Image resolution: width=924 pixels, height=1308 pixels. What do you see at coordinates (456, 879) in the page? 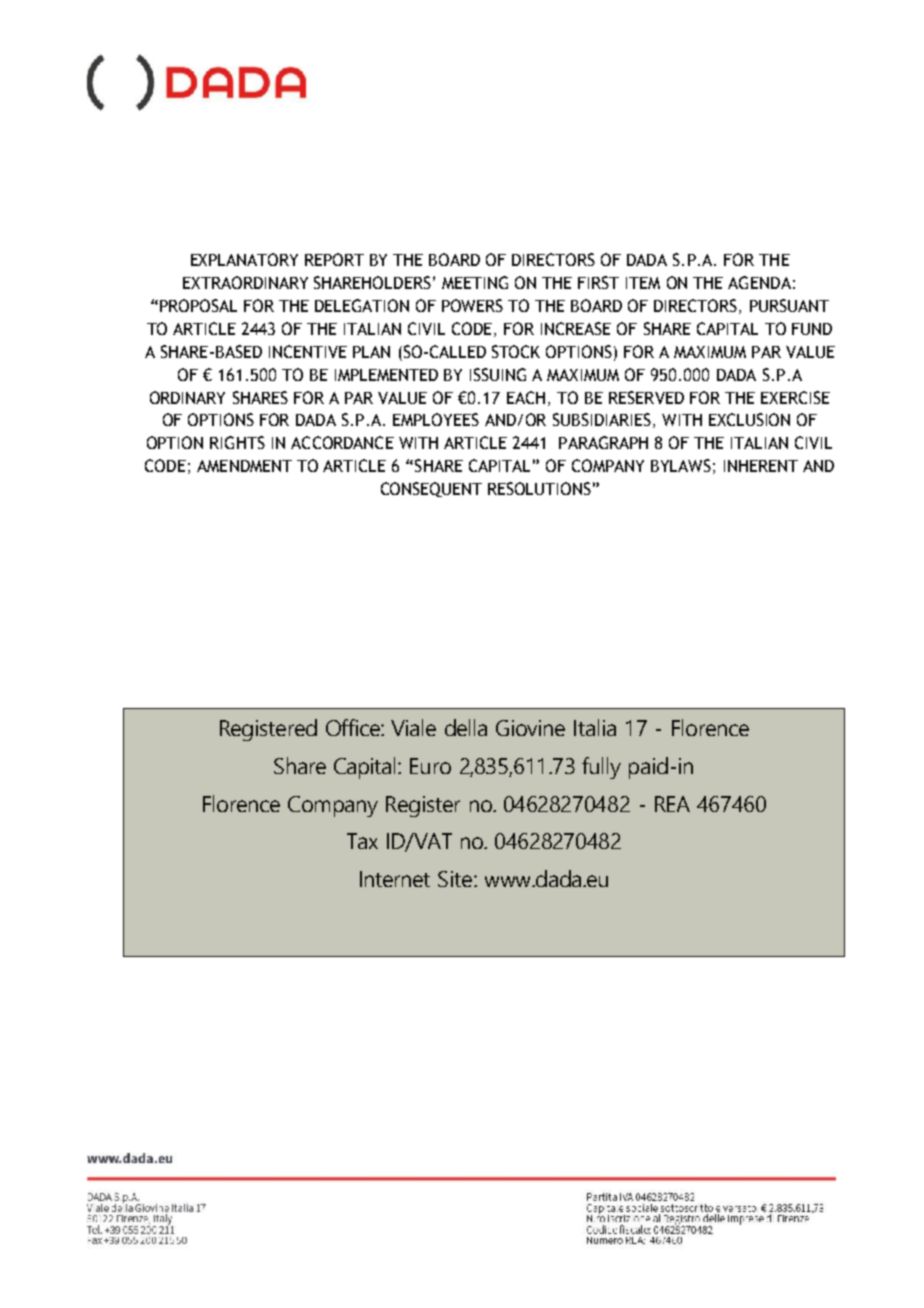
I see `Site` at bounding box center [456, 879].
